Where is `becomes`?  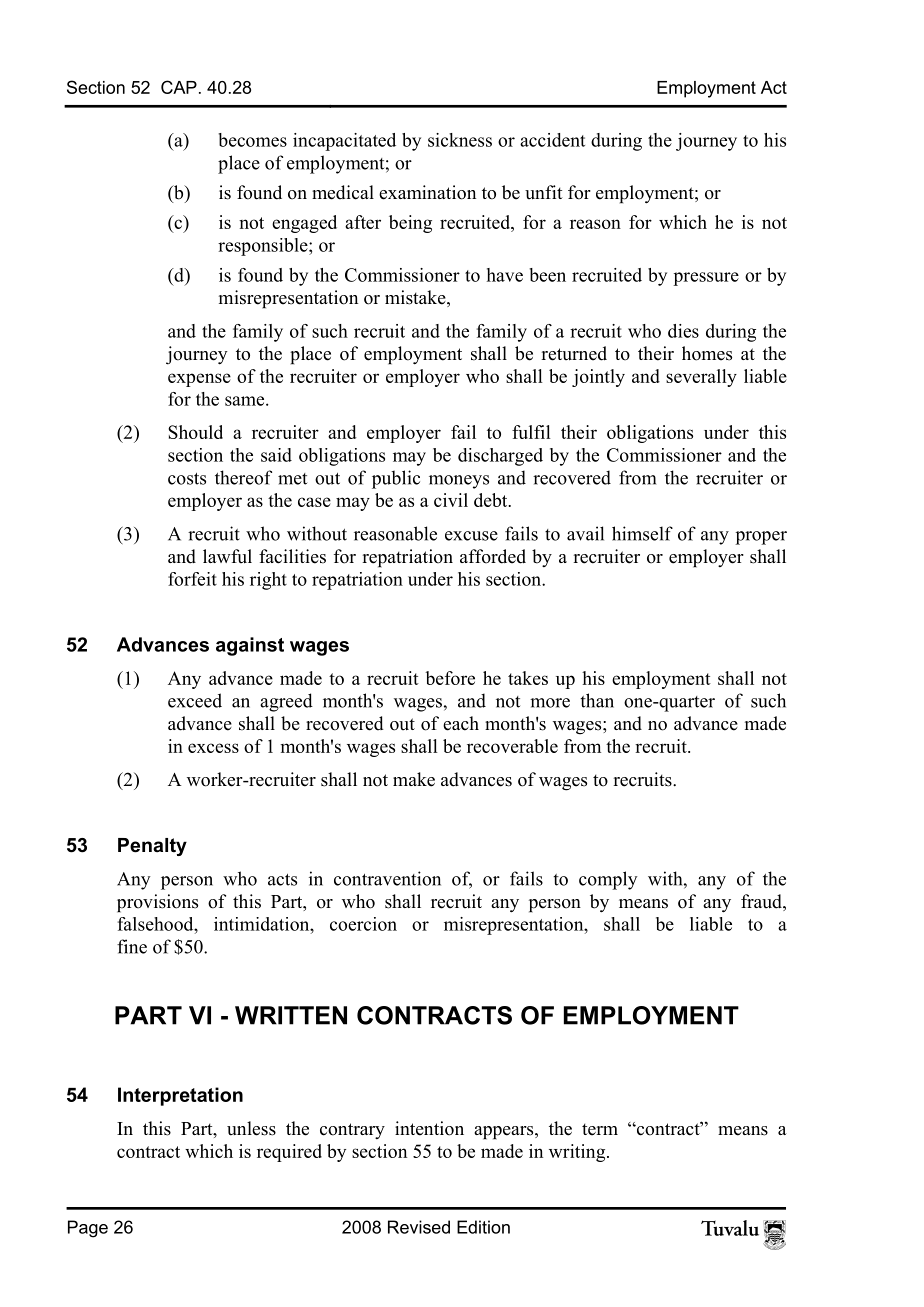
becomes is located at coordinates (252, 140).
